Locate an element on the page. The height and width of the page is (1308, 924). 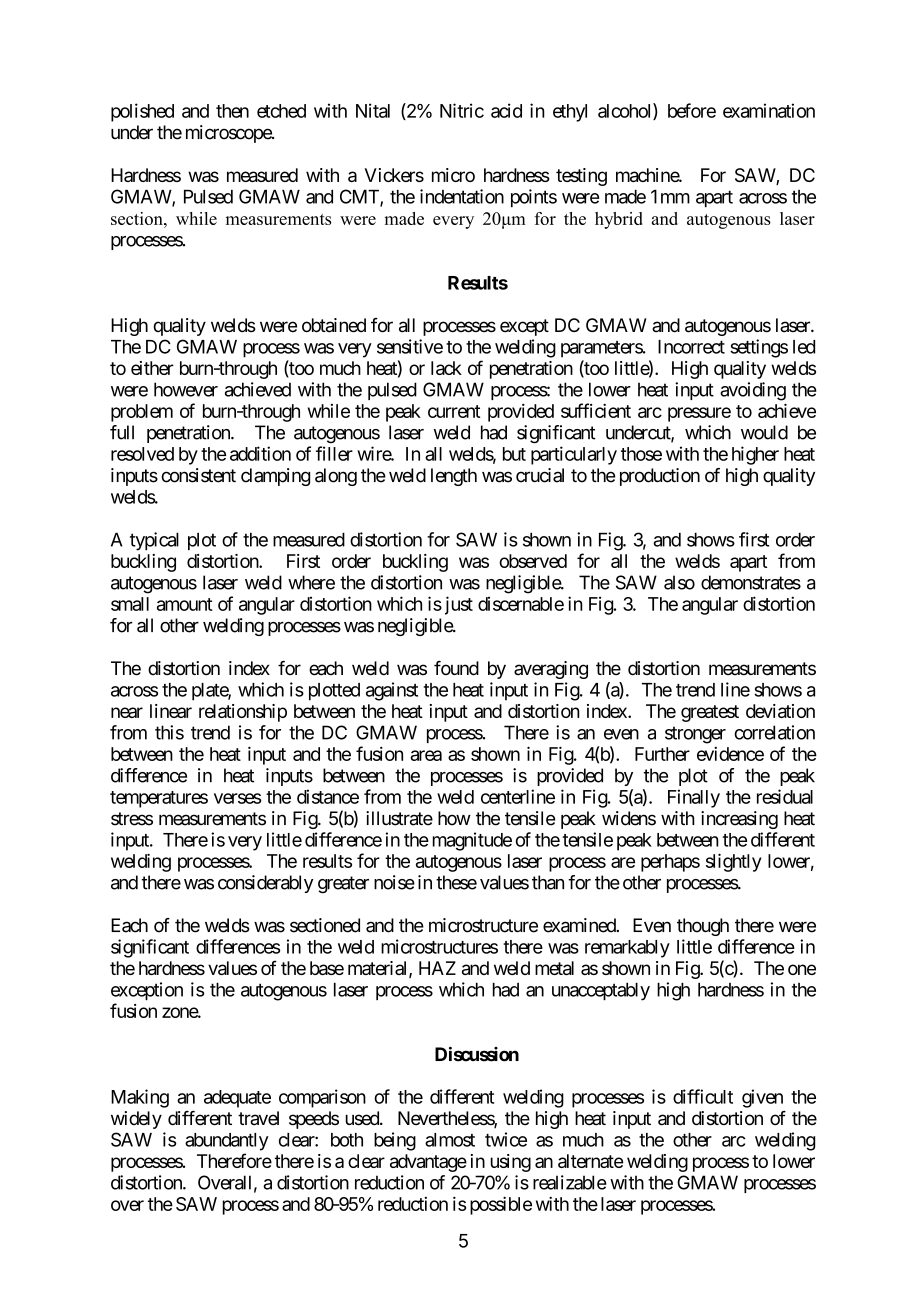
avoiding is located at coordinates (753, 391).
